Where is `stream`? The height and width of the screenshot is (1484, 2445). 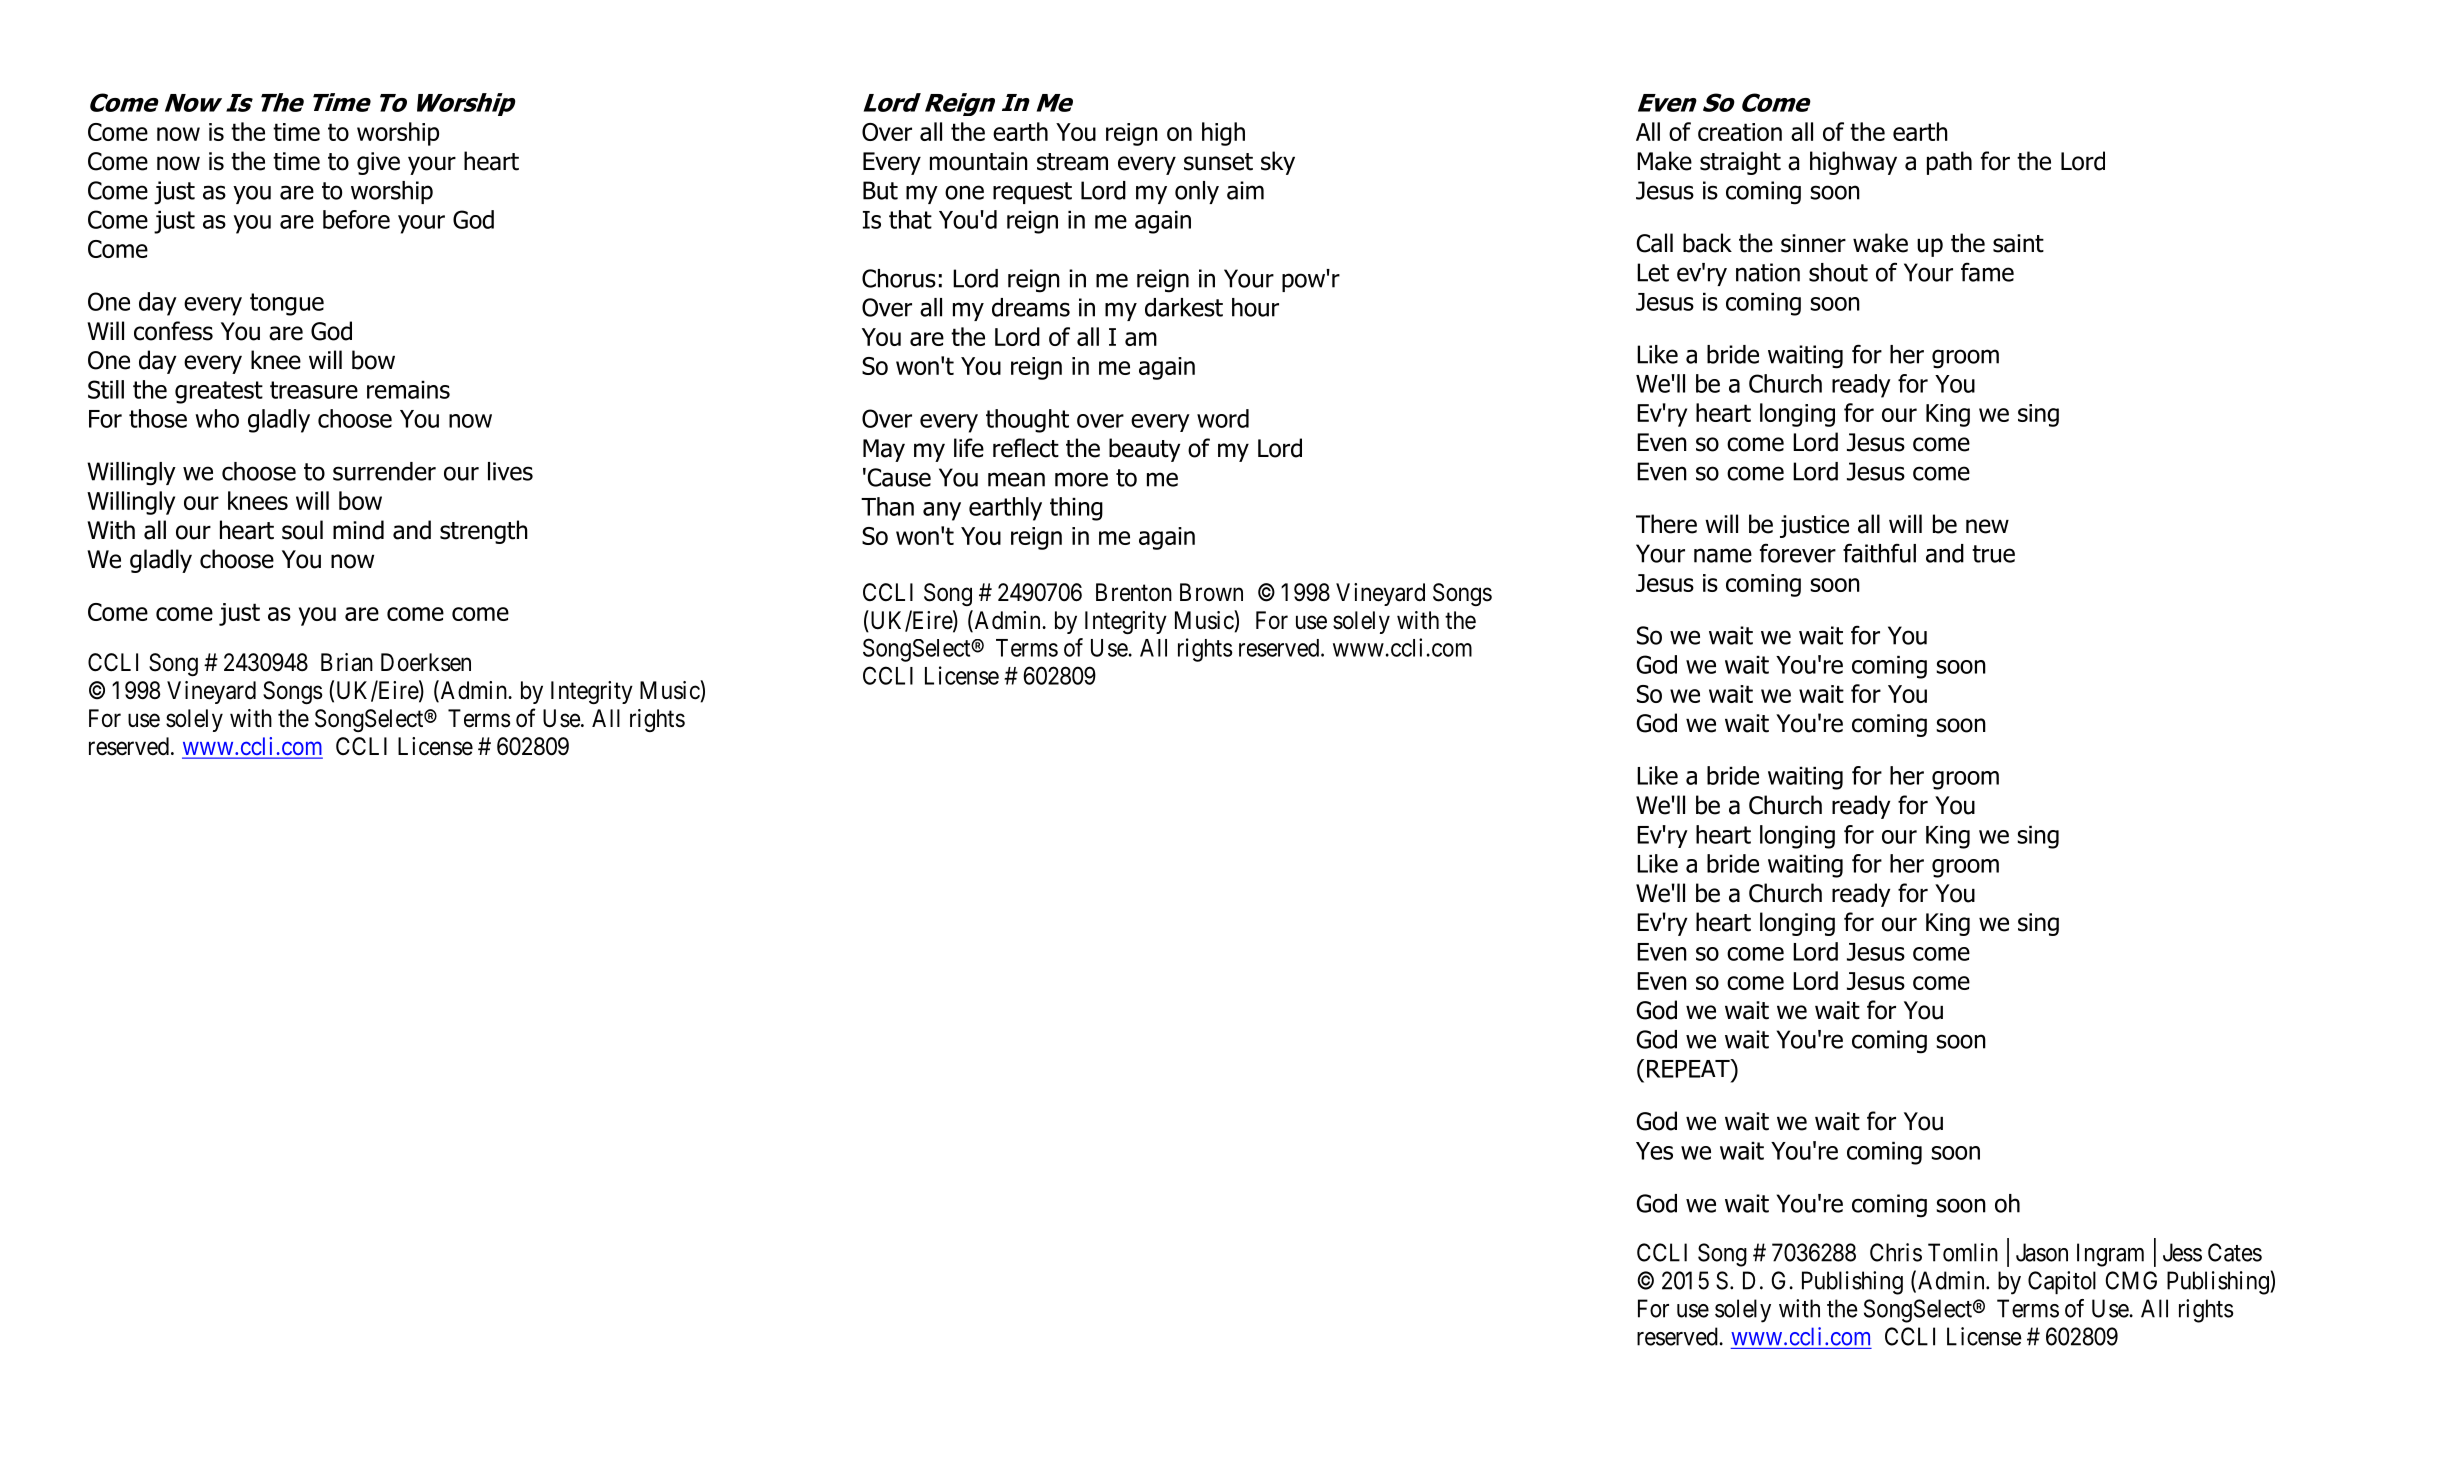
stream is located at coordinates (1072, 162).
